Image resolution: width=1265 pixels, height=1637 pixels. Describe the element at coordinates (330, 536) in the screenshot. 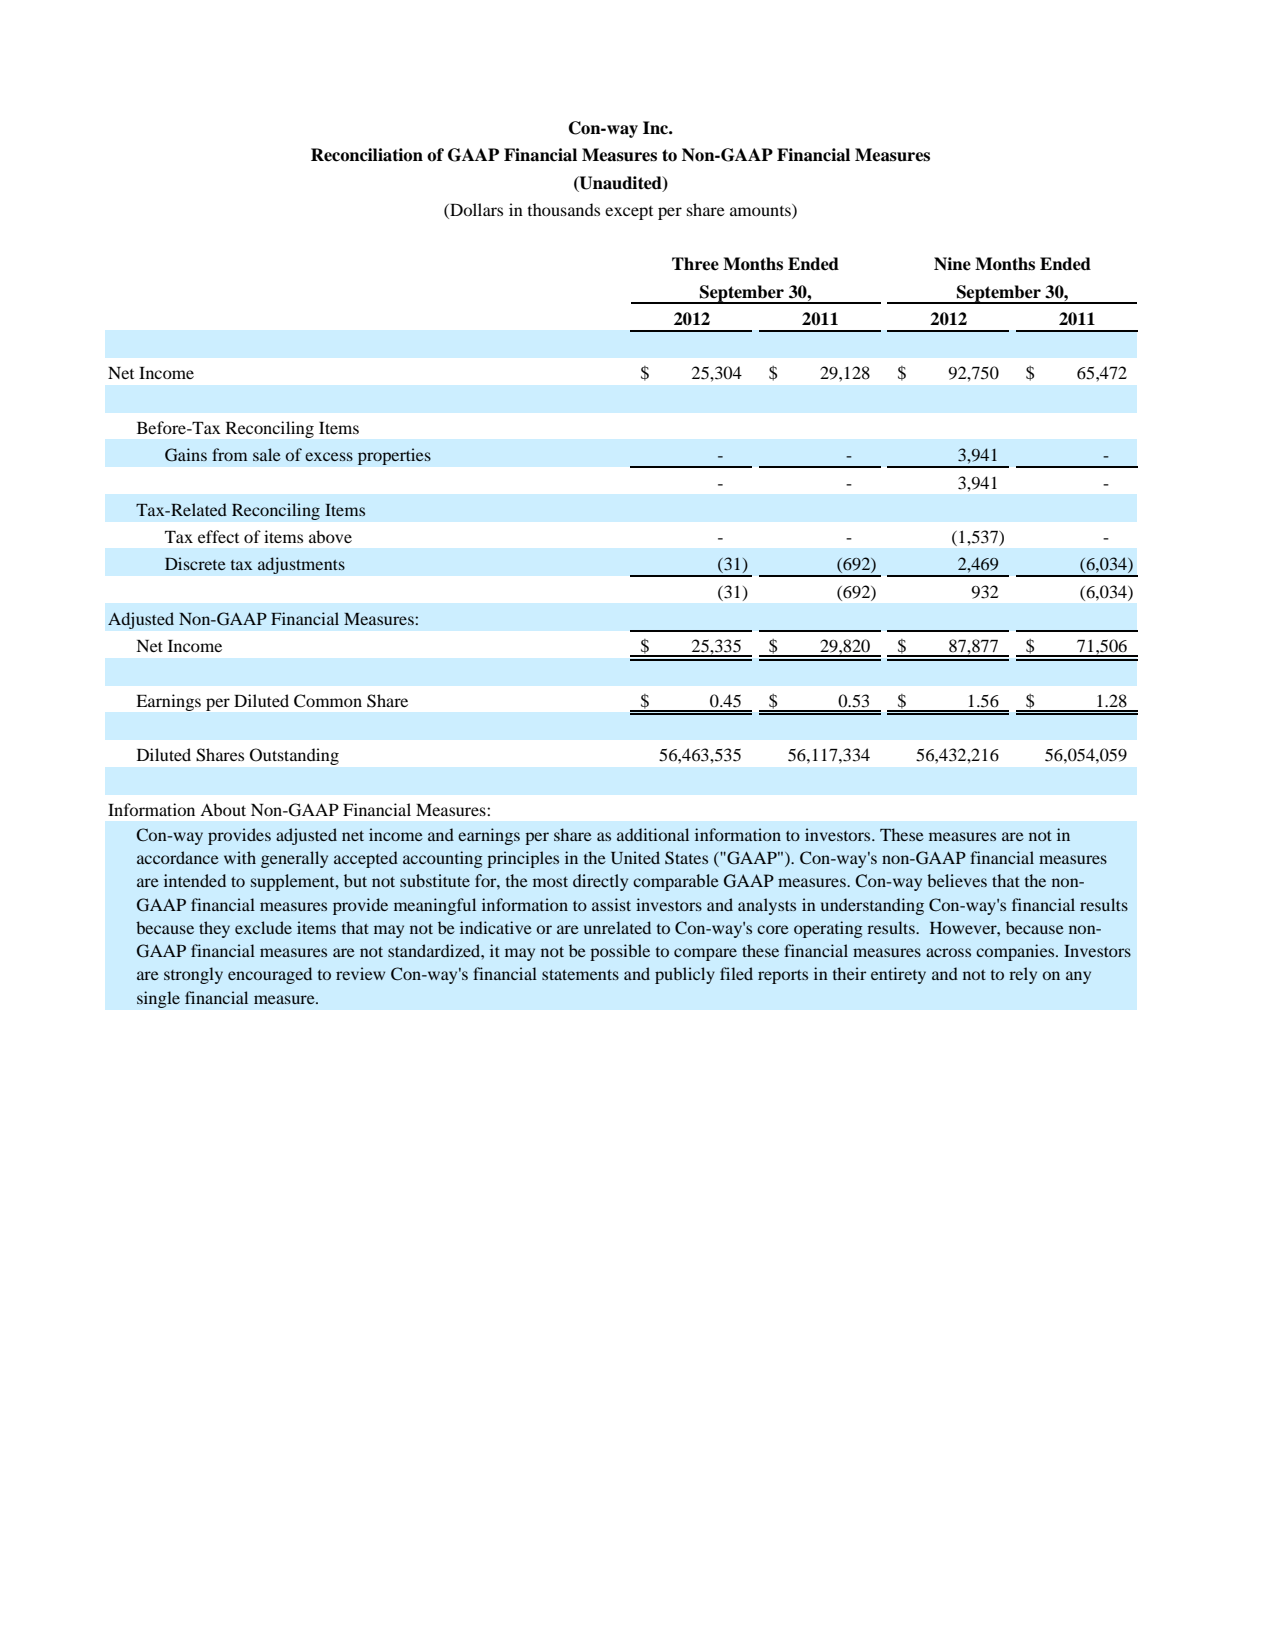

I see `above` at that location.
